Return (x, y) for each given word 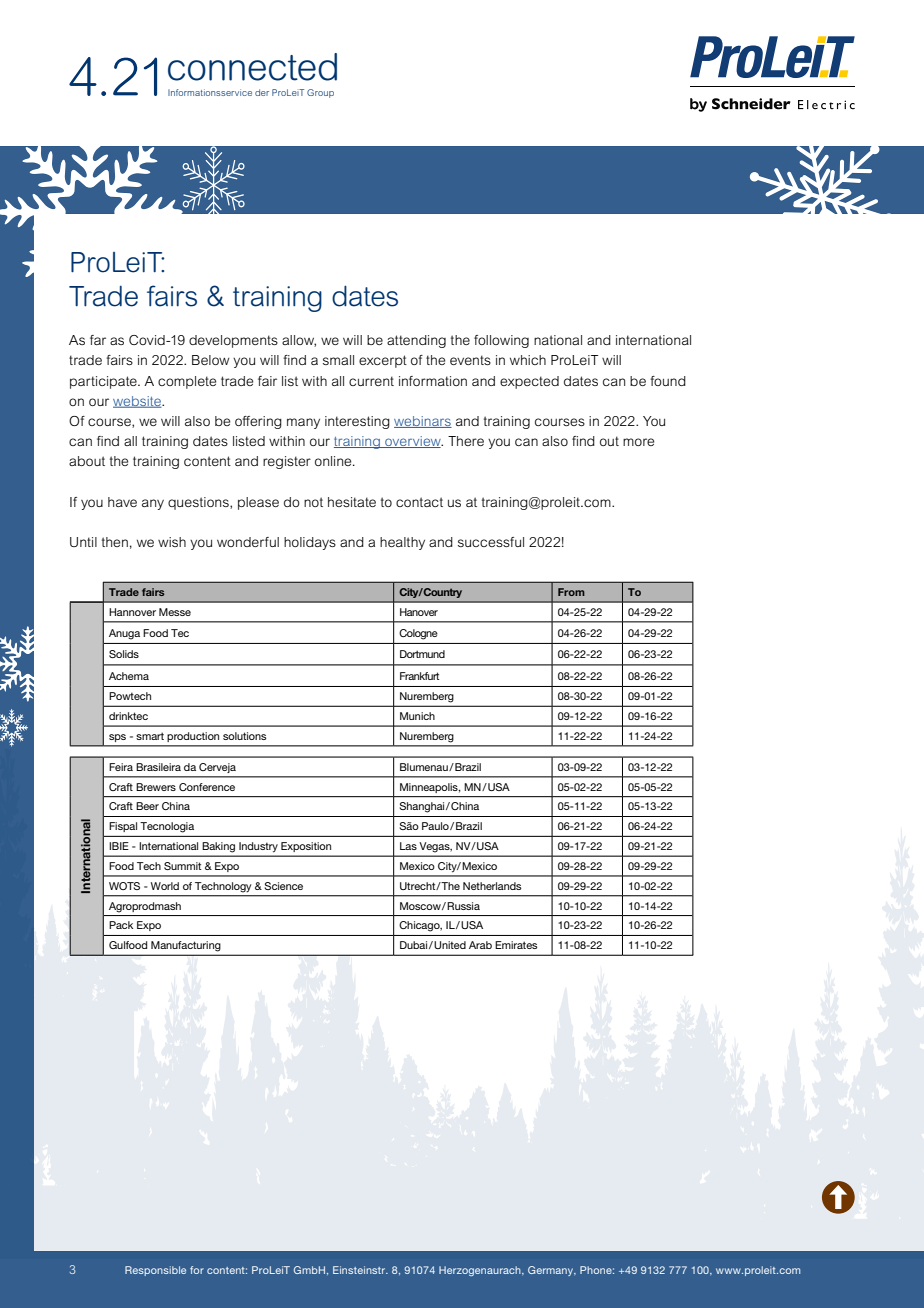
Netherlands (492, 886)
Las (408, 846)
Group (320, 93)
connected (252, 67)
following (501, 341)
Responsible (155, 1271)
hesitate (352, 502)
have (122, 502)
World (165, 886)
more (638, 442)
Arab (480, 945)
